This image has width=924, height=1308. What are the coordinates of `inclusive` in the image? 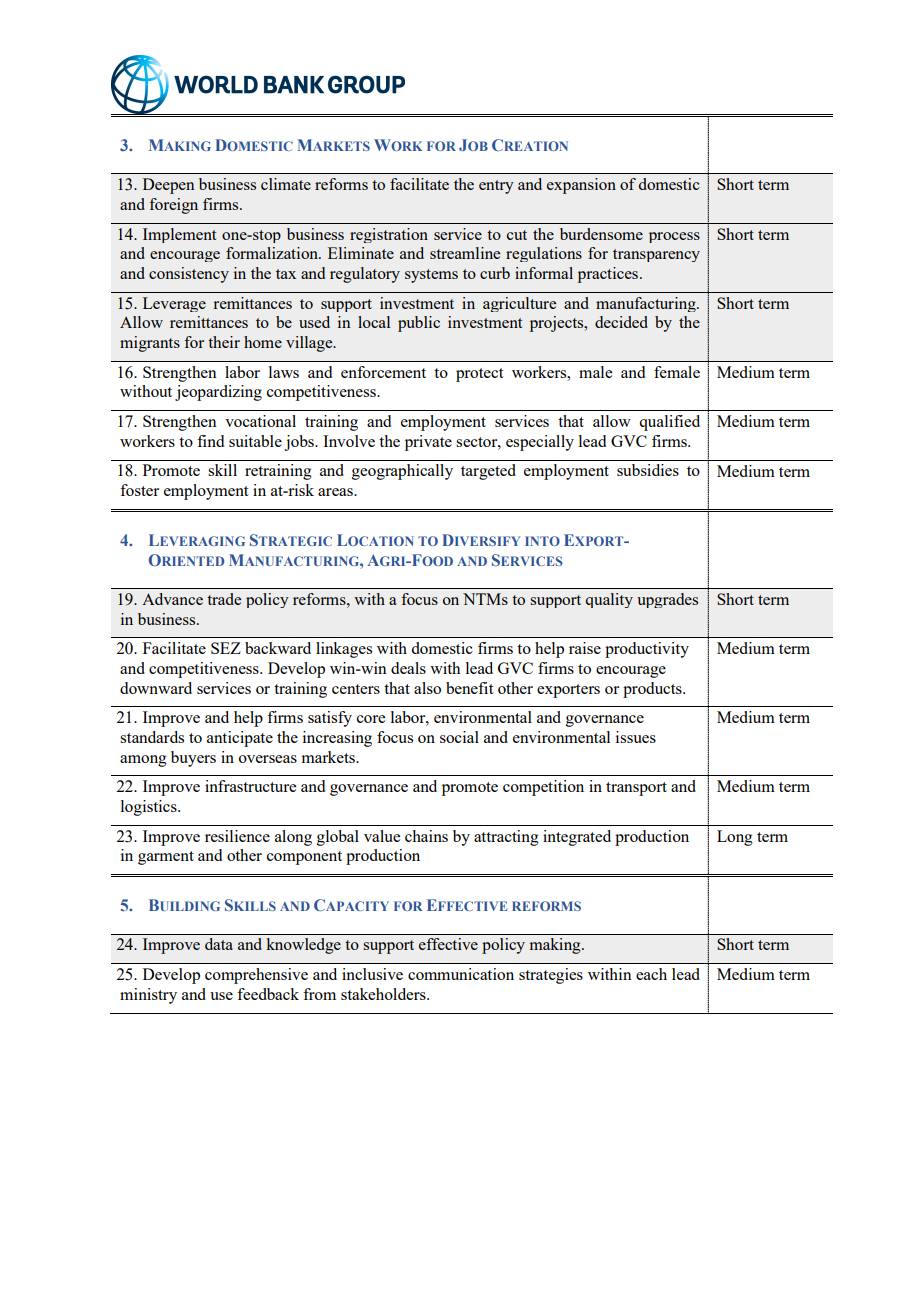 It's located at (372, 974).
